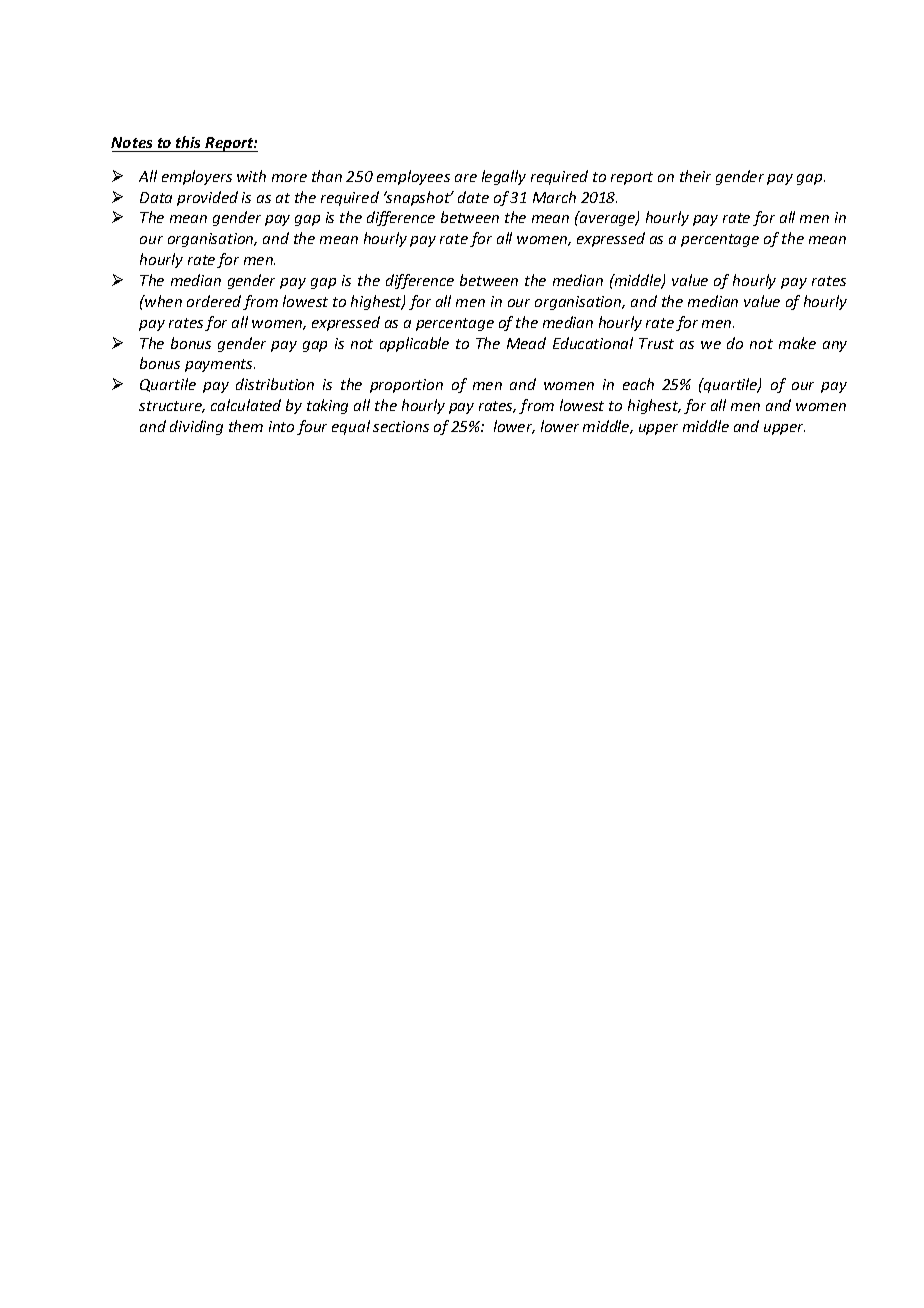  Describe the element at coordinates (526, 343) in the screenshot. I see `Mead` at that location.
